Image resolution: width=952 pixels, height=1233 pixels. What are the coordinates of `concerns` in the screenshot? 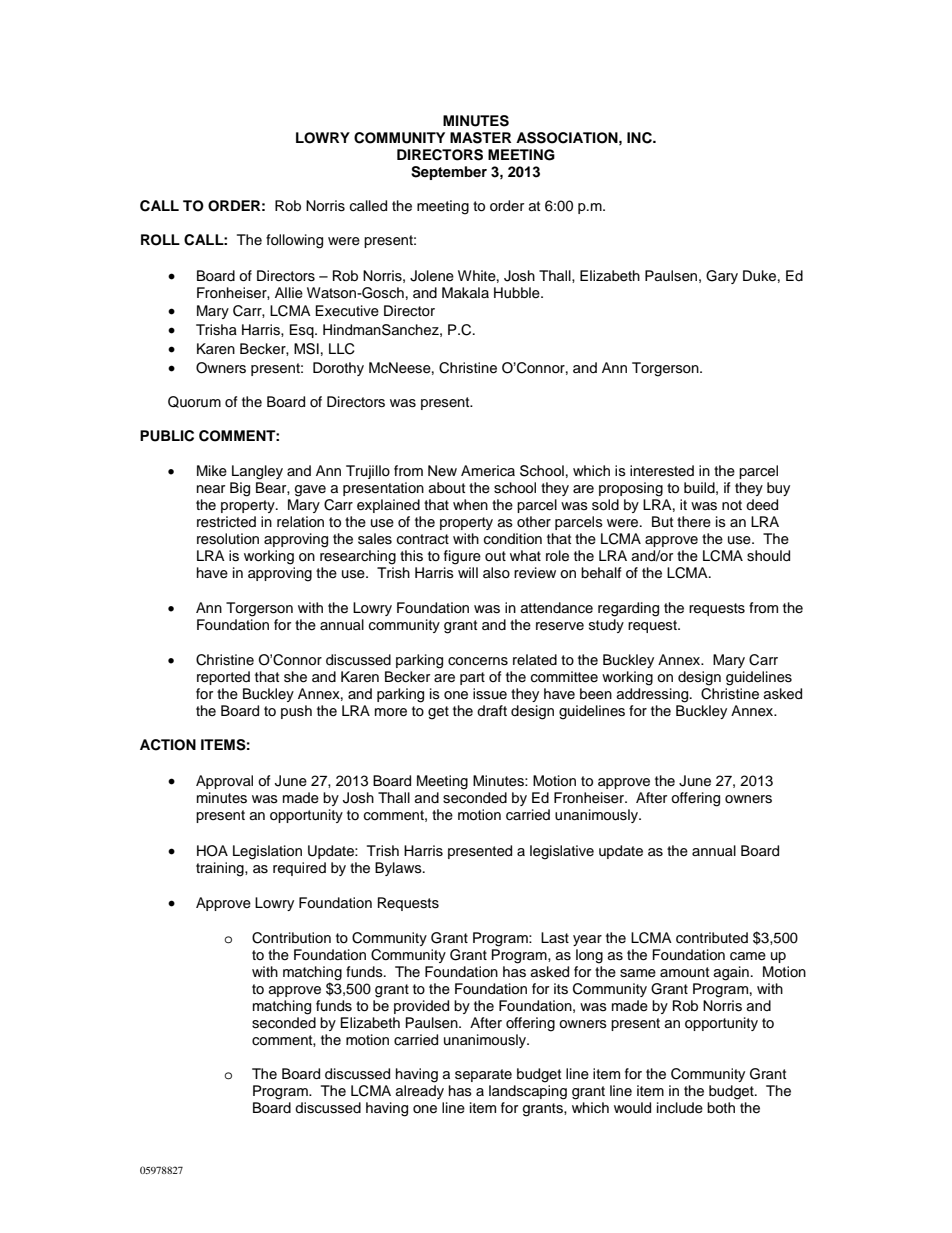 It's located at (478, 661).
